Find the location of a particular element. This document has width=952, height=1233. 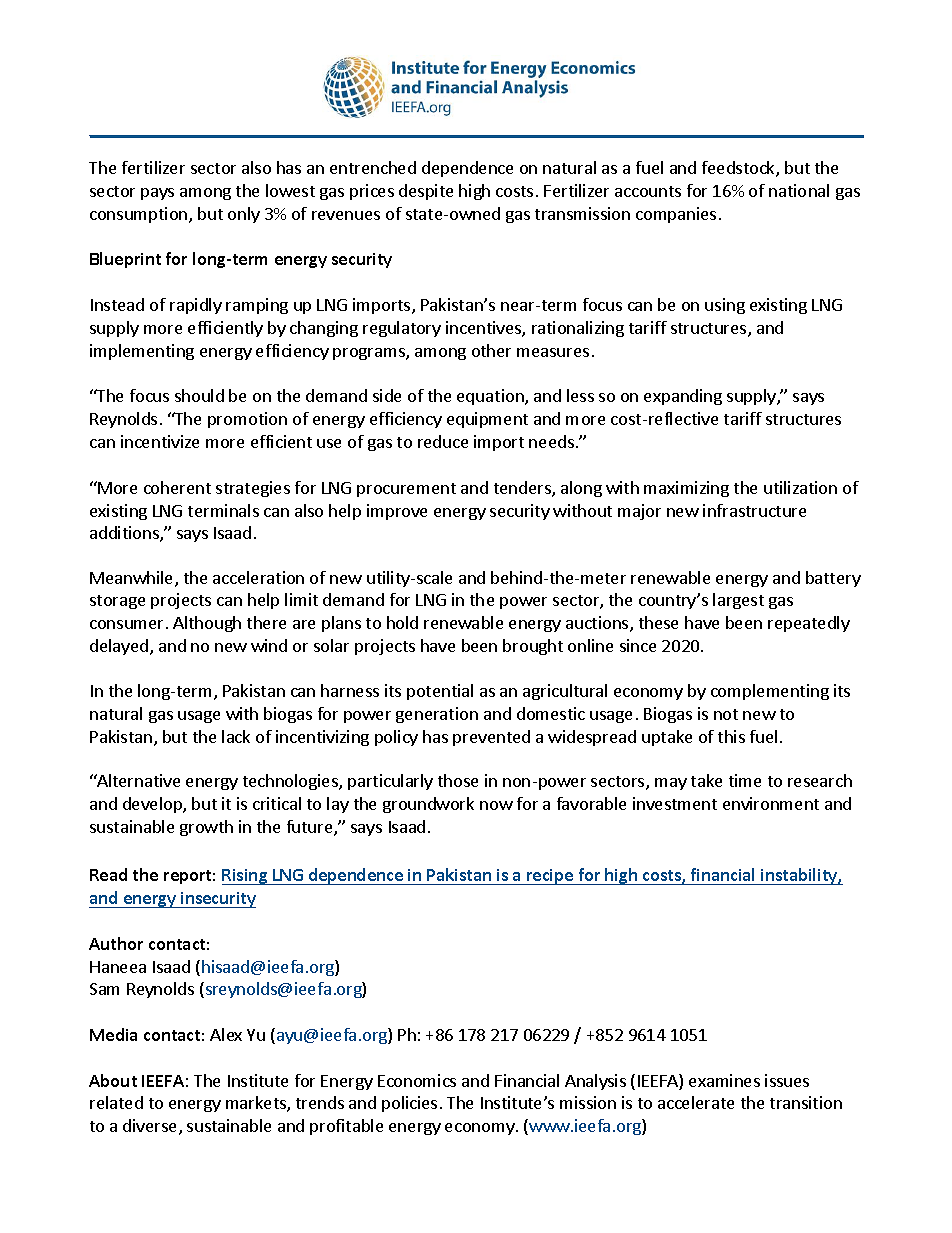

national is located at coordinates (799, 190).
